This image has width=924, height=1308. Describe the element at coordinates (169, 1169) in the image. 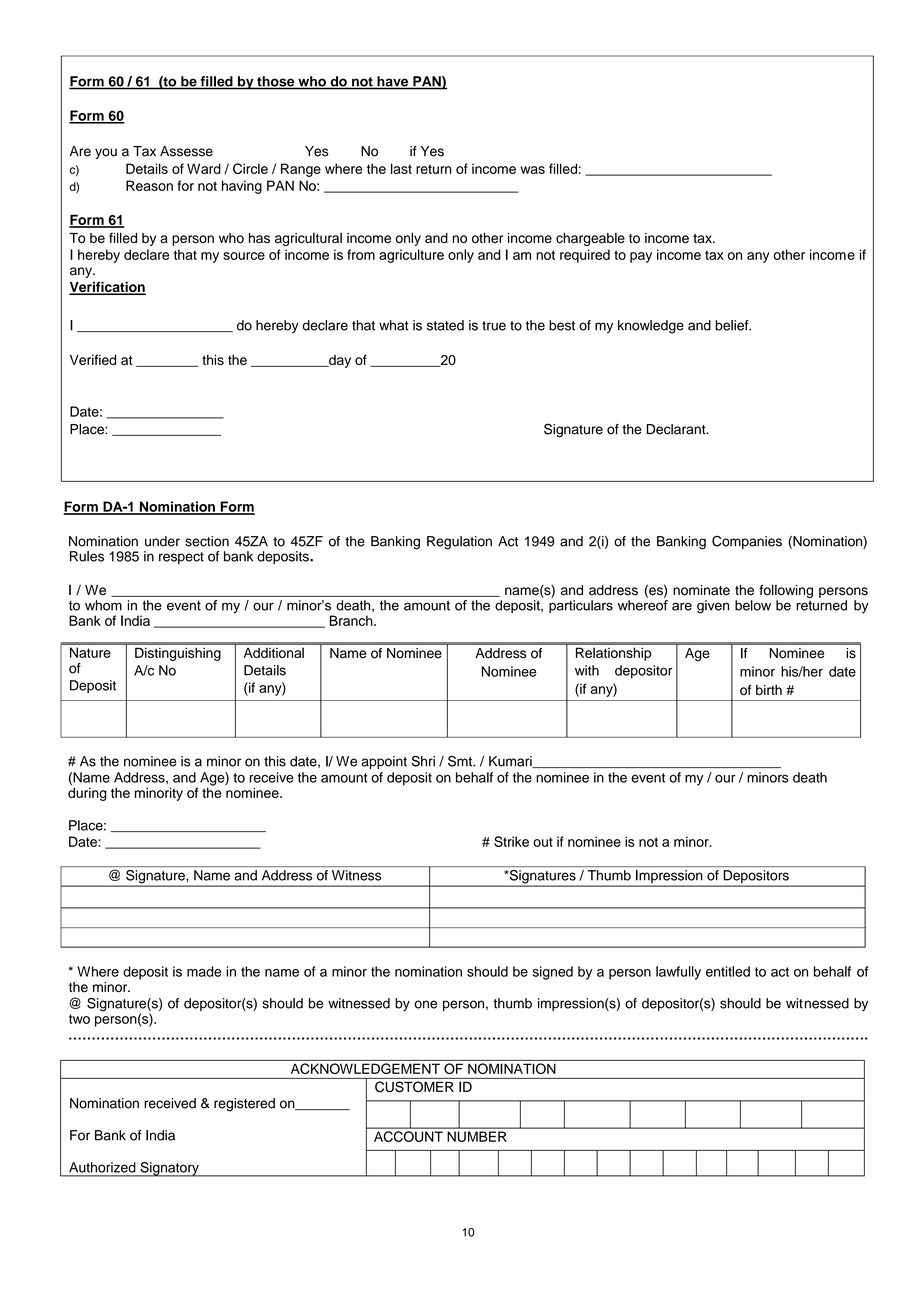

I see `Signatory` at that location.
